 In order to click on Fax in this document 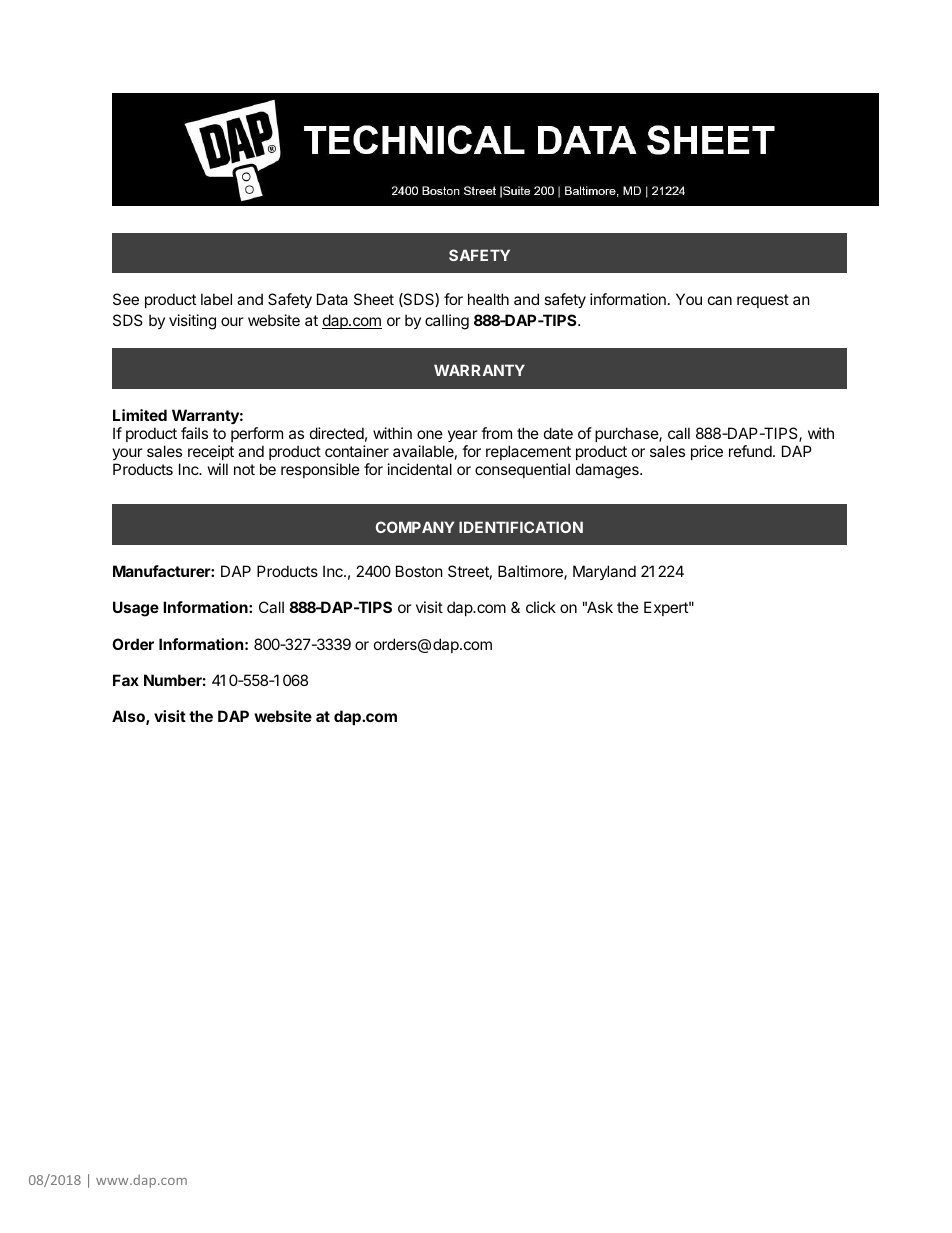, I will do `click(126, 680)`.
